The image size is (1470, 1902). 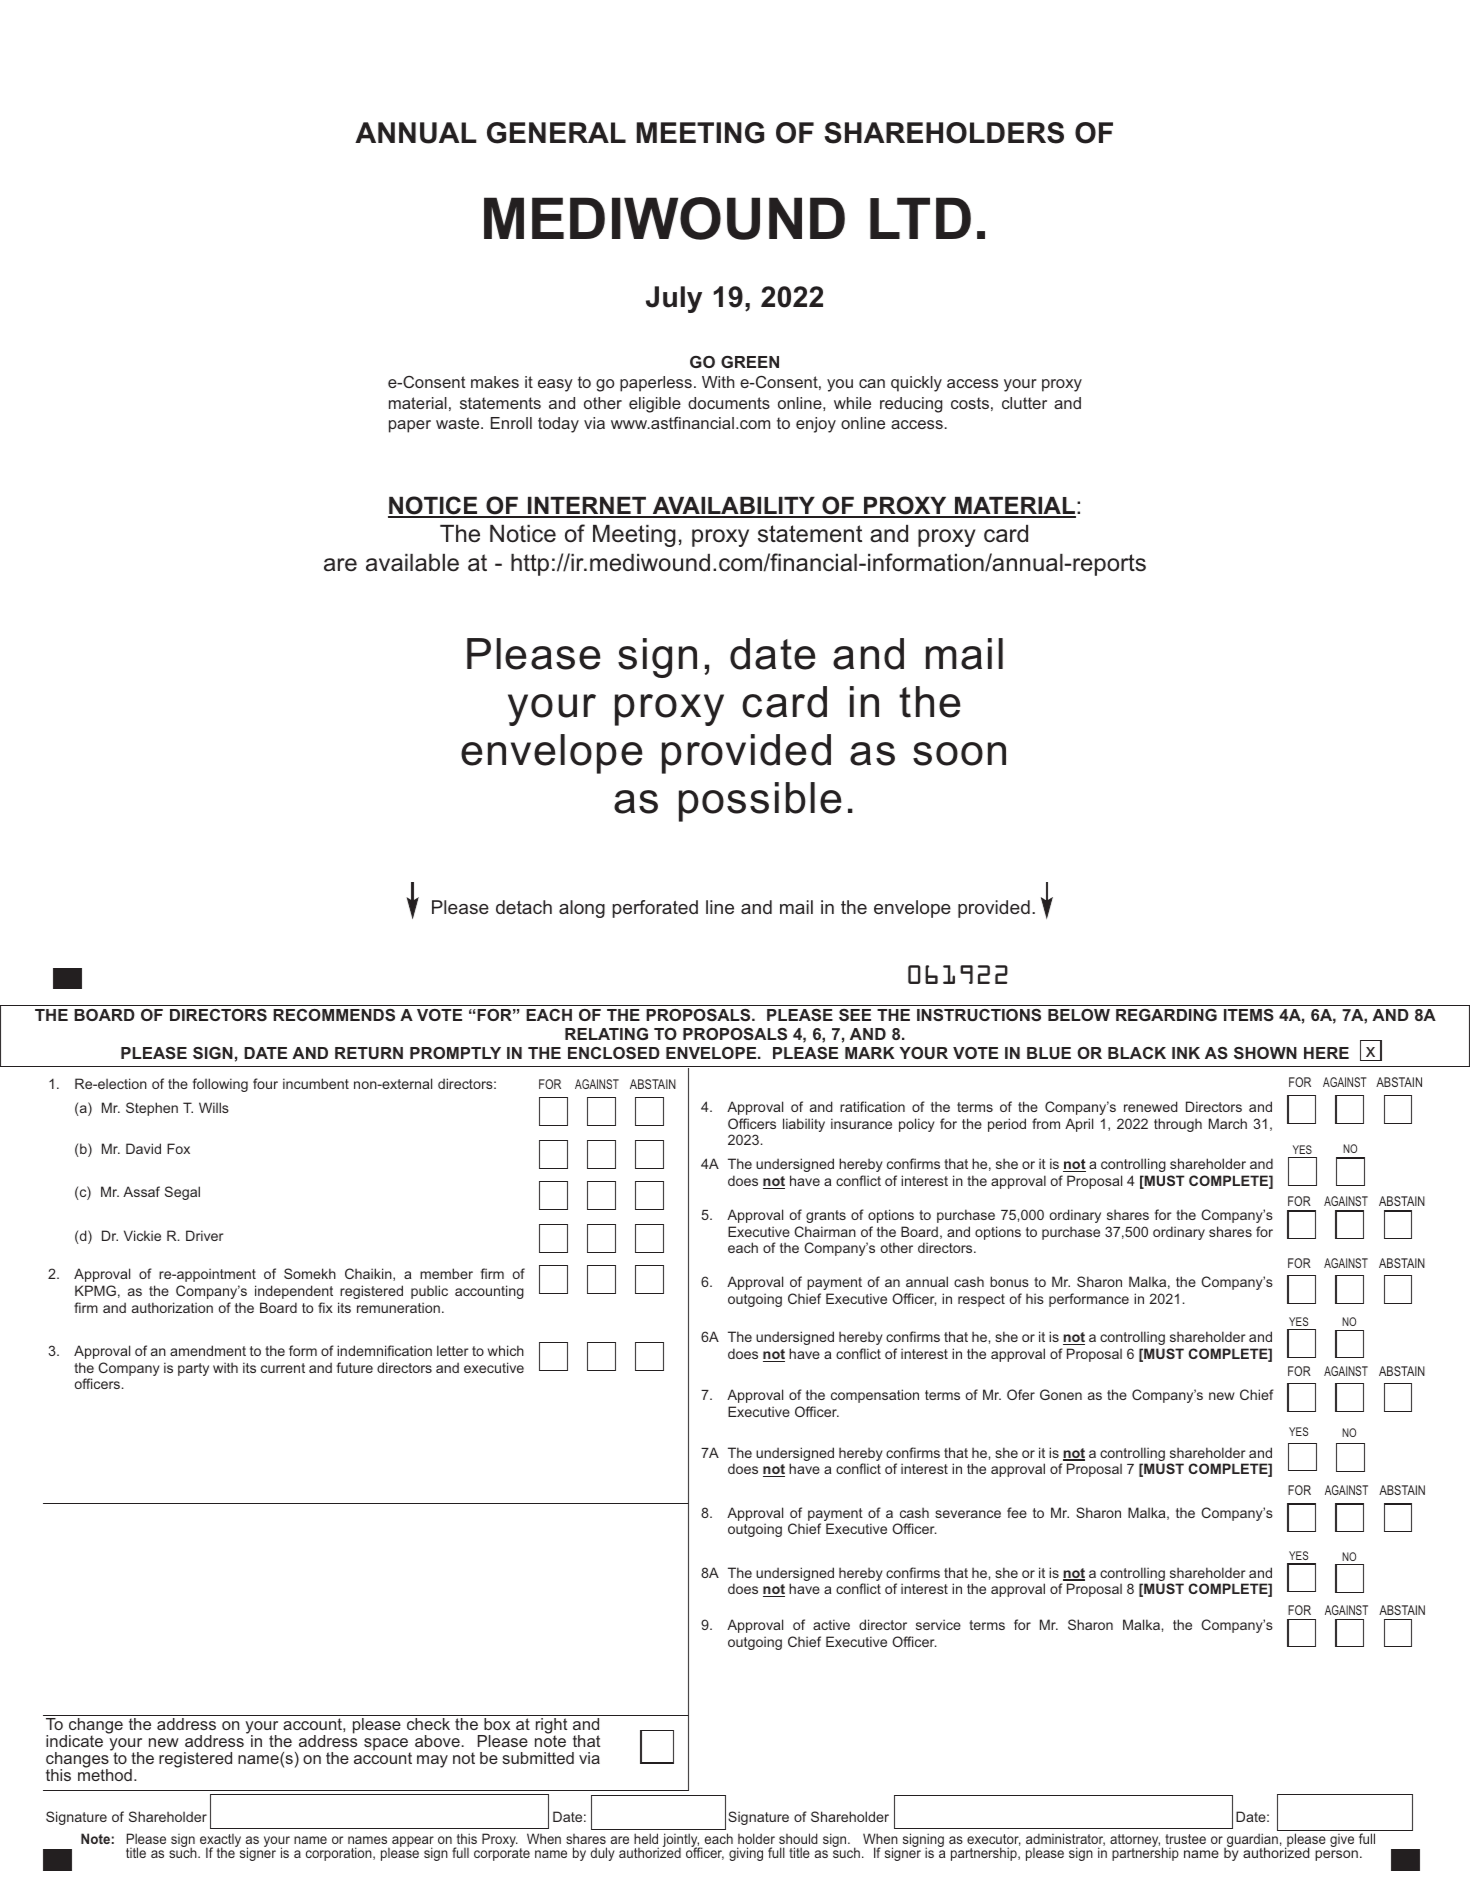 I want to click on July, so click(x=674, y=299).
